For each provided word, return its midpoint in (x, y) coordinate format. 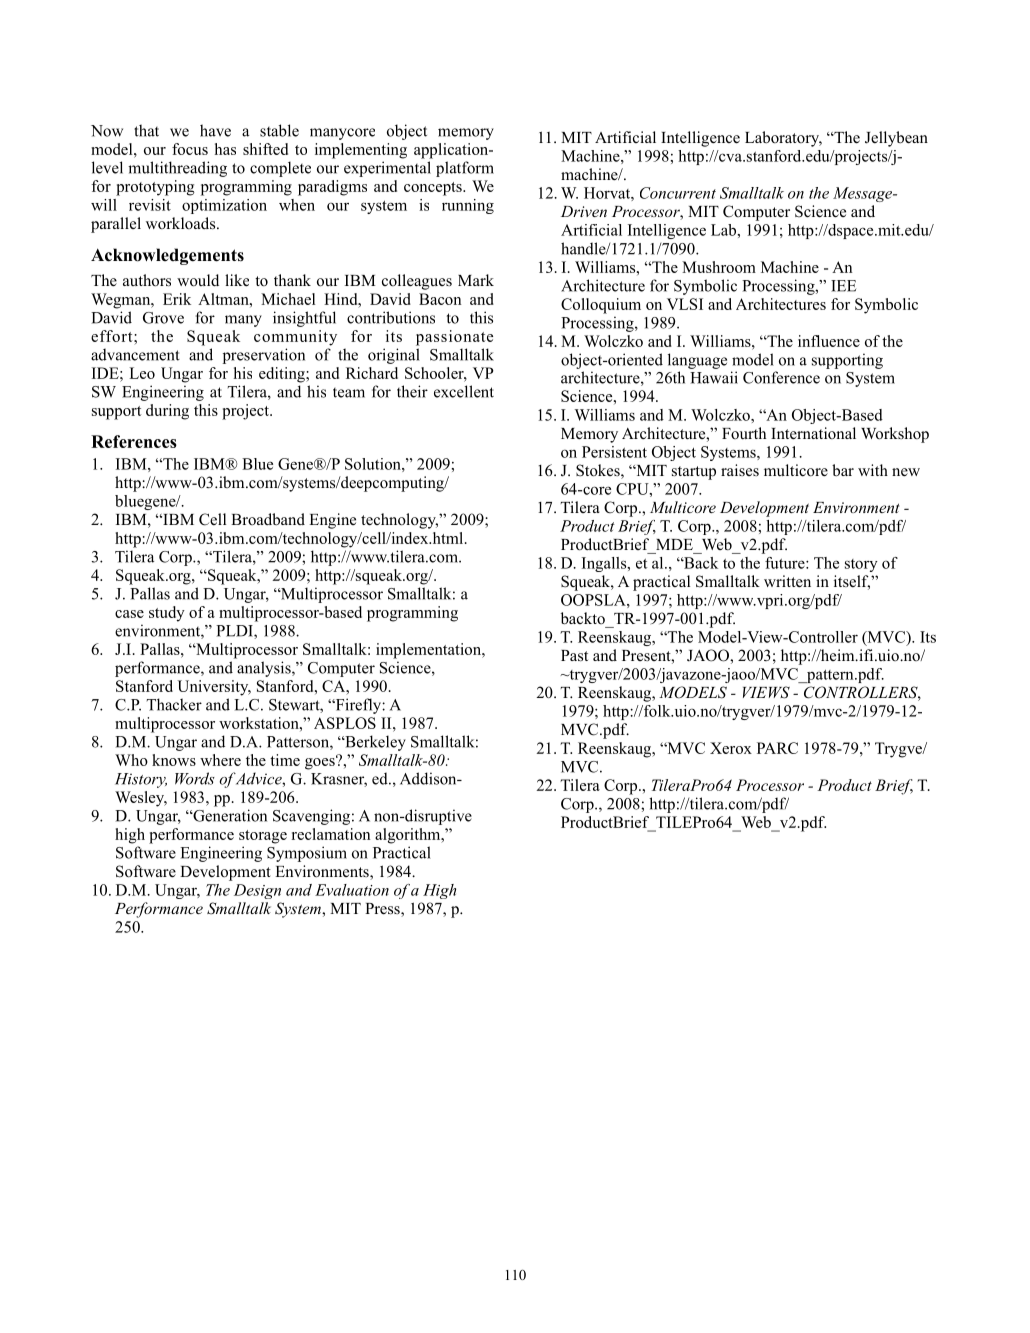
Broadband (268, 519)
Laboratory (783, 139)
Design (257, 891)
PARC (777, 748)
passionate (454, 338)
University (214, 688)
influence (829, 341)
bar (843, 470)
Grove (163, 318)
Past (574, 655)
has (225, 149)
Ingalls (605, 564)
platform (465, 169)
